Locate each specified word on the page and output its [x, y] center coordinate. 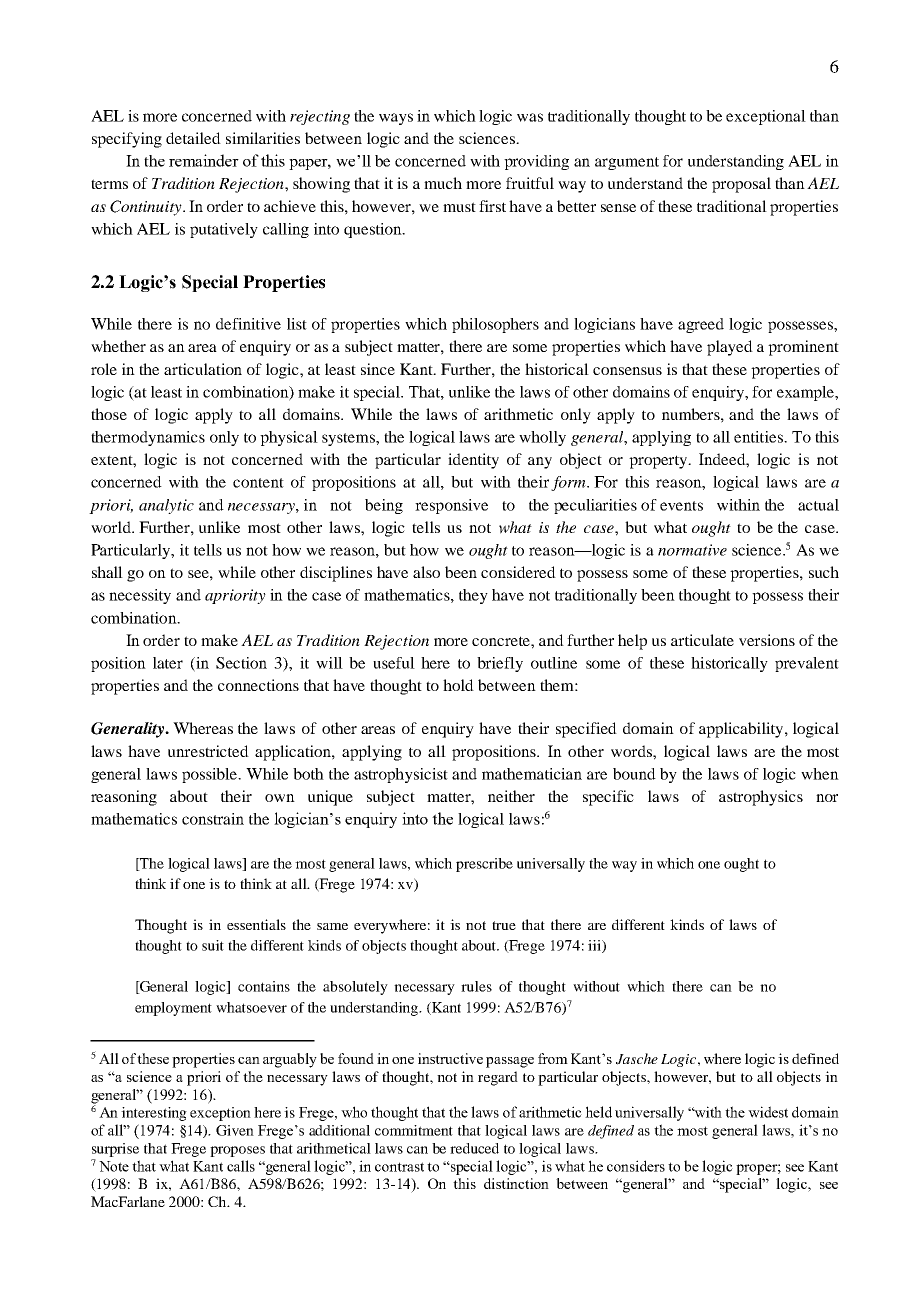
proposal [741, 185]
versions [767, 640]
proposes [237, 1151]
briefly [500, 664]
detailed [193, 138]
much [443, 183]
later [168, 663]
